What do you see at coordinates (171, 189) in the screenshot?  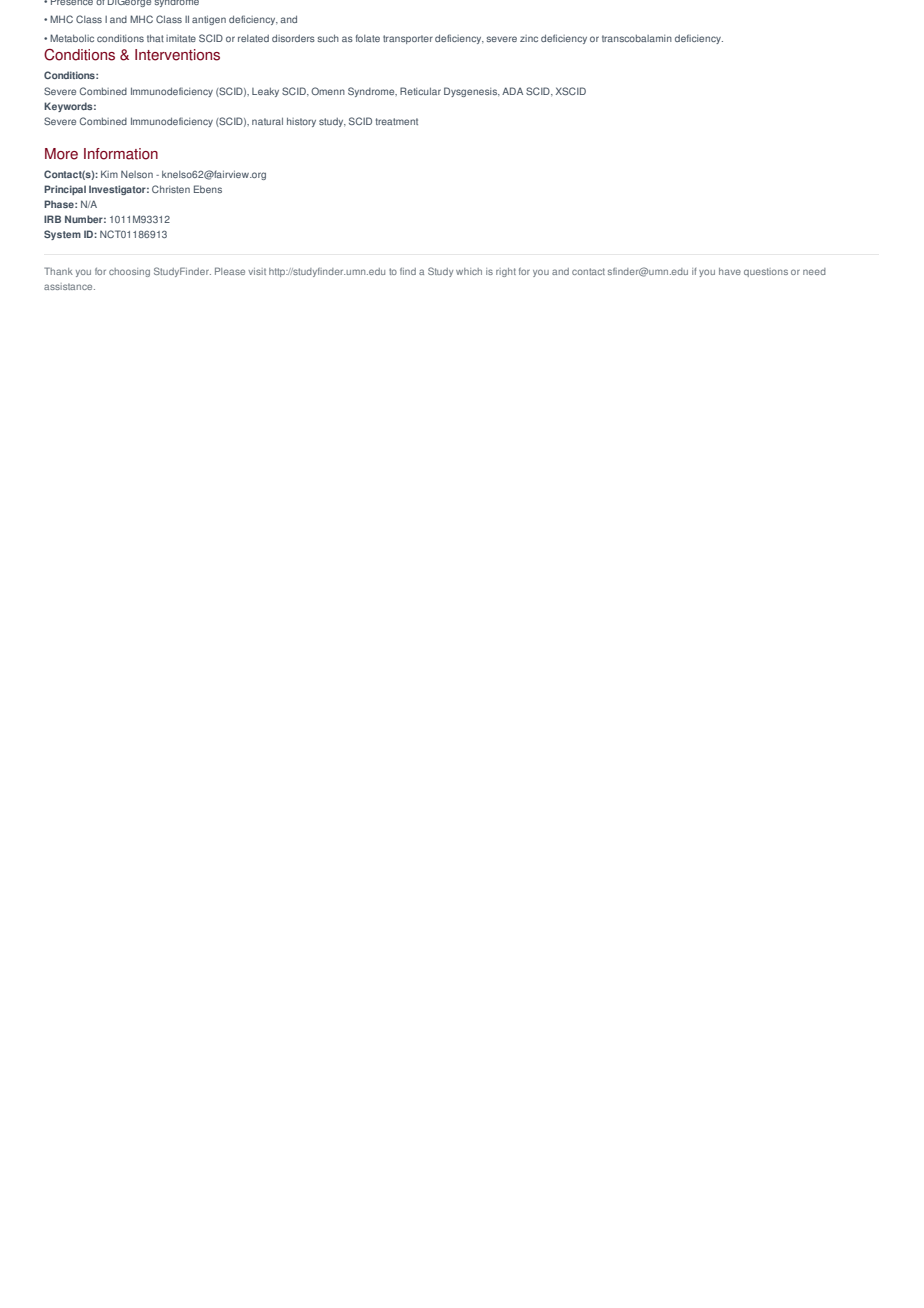 I see `Christen` at bounding box center [171, 189].
